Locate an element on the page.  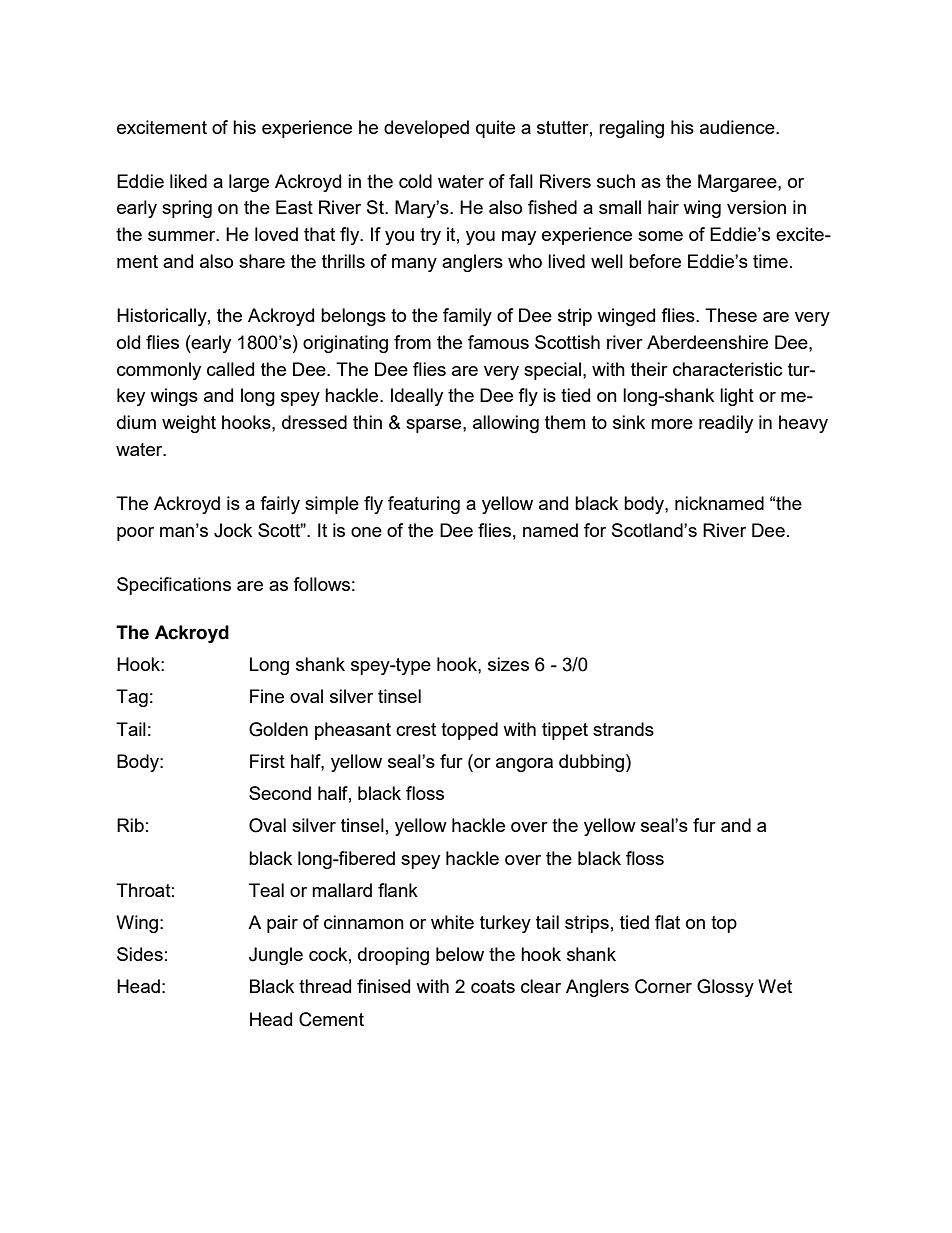
Sides is located at coordinates (140, 954).
